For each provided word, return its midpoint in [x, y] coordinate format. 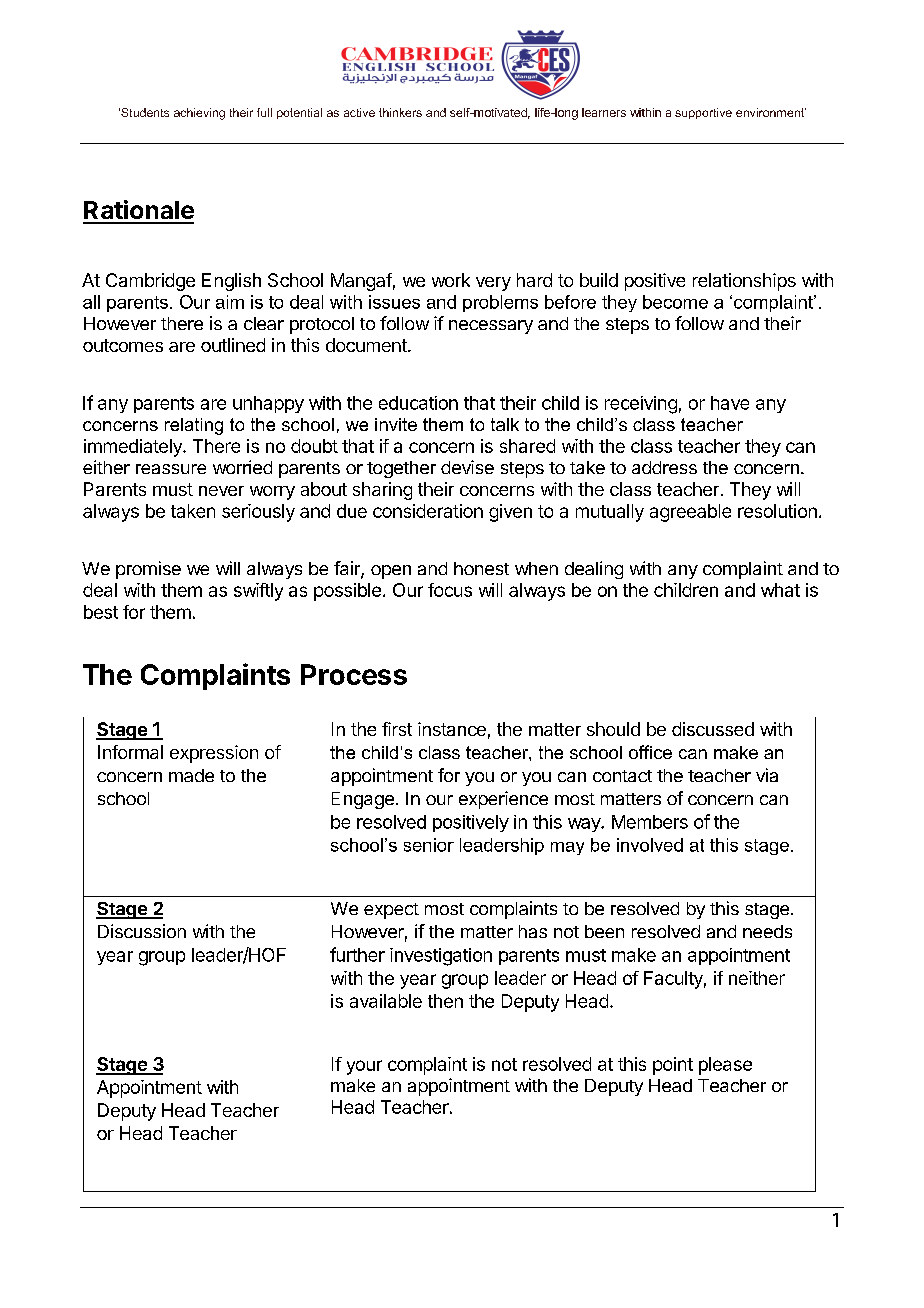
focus [450, 590]
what [780, 590]
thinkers [400, 112]
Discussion [142, 931]
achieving [199, 114]
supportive [703, 113]
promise [148, 570]
